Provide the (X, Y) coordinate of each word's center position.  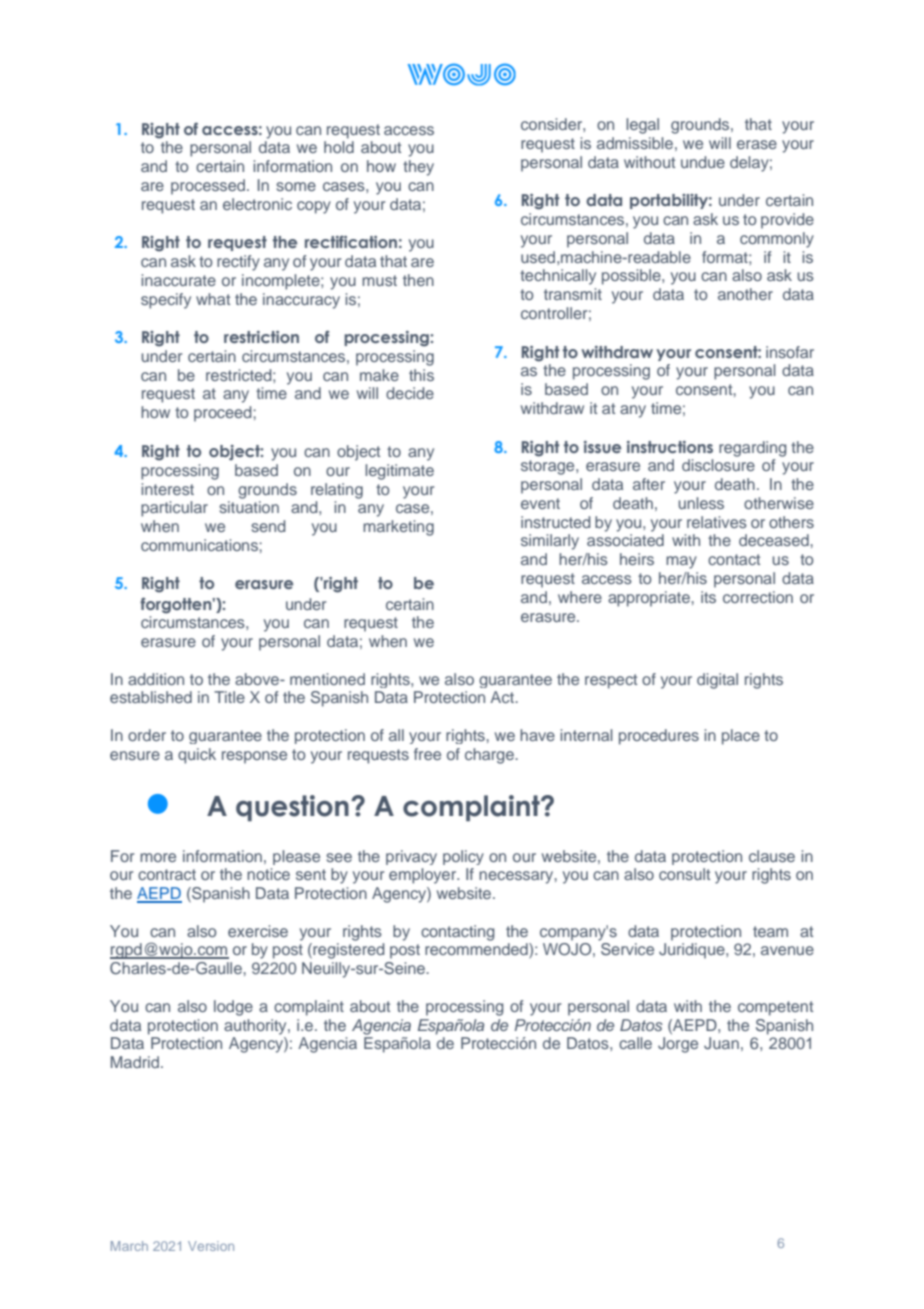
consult (684, 874)
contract (167, 874)
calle (635, 1043)
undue (703, 162)
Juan (721, 1043)
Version (211, 1246)
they (418, 168)
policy (463, 857)
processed (208, 187)
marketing (398, 528)
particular (174, 509)
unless (701, 503)
